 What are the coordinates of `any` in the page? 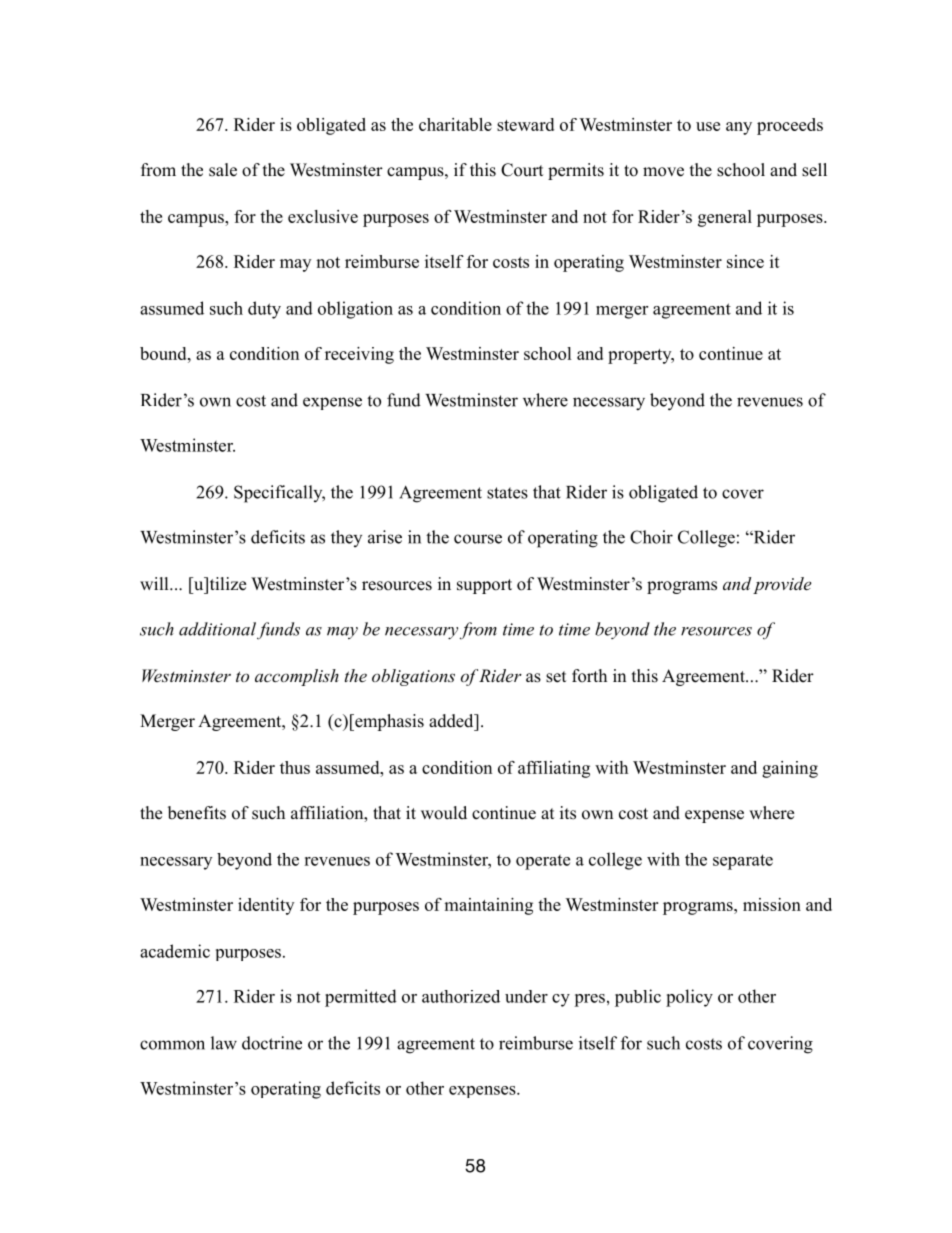 It's located at (739, 128).
